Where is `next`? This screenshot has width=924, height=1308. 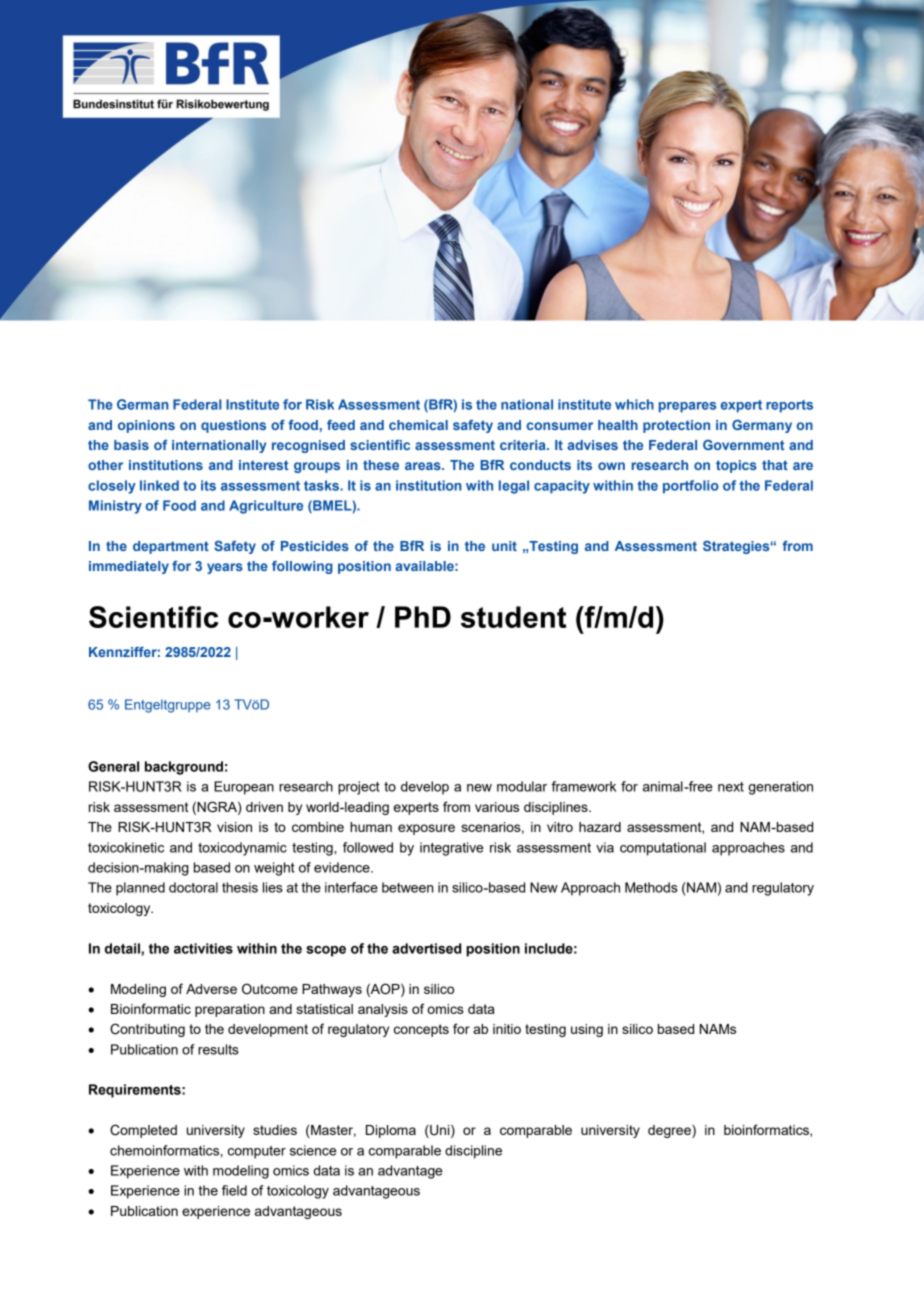
next is located at coordinates (731, 787).
